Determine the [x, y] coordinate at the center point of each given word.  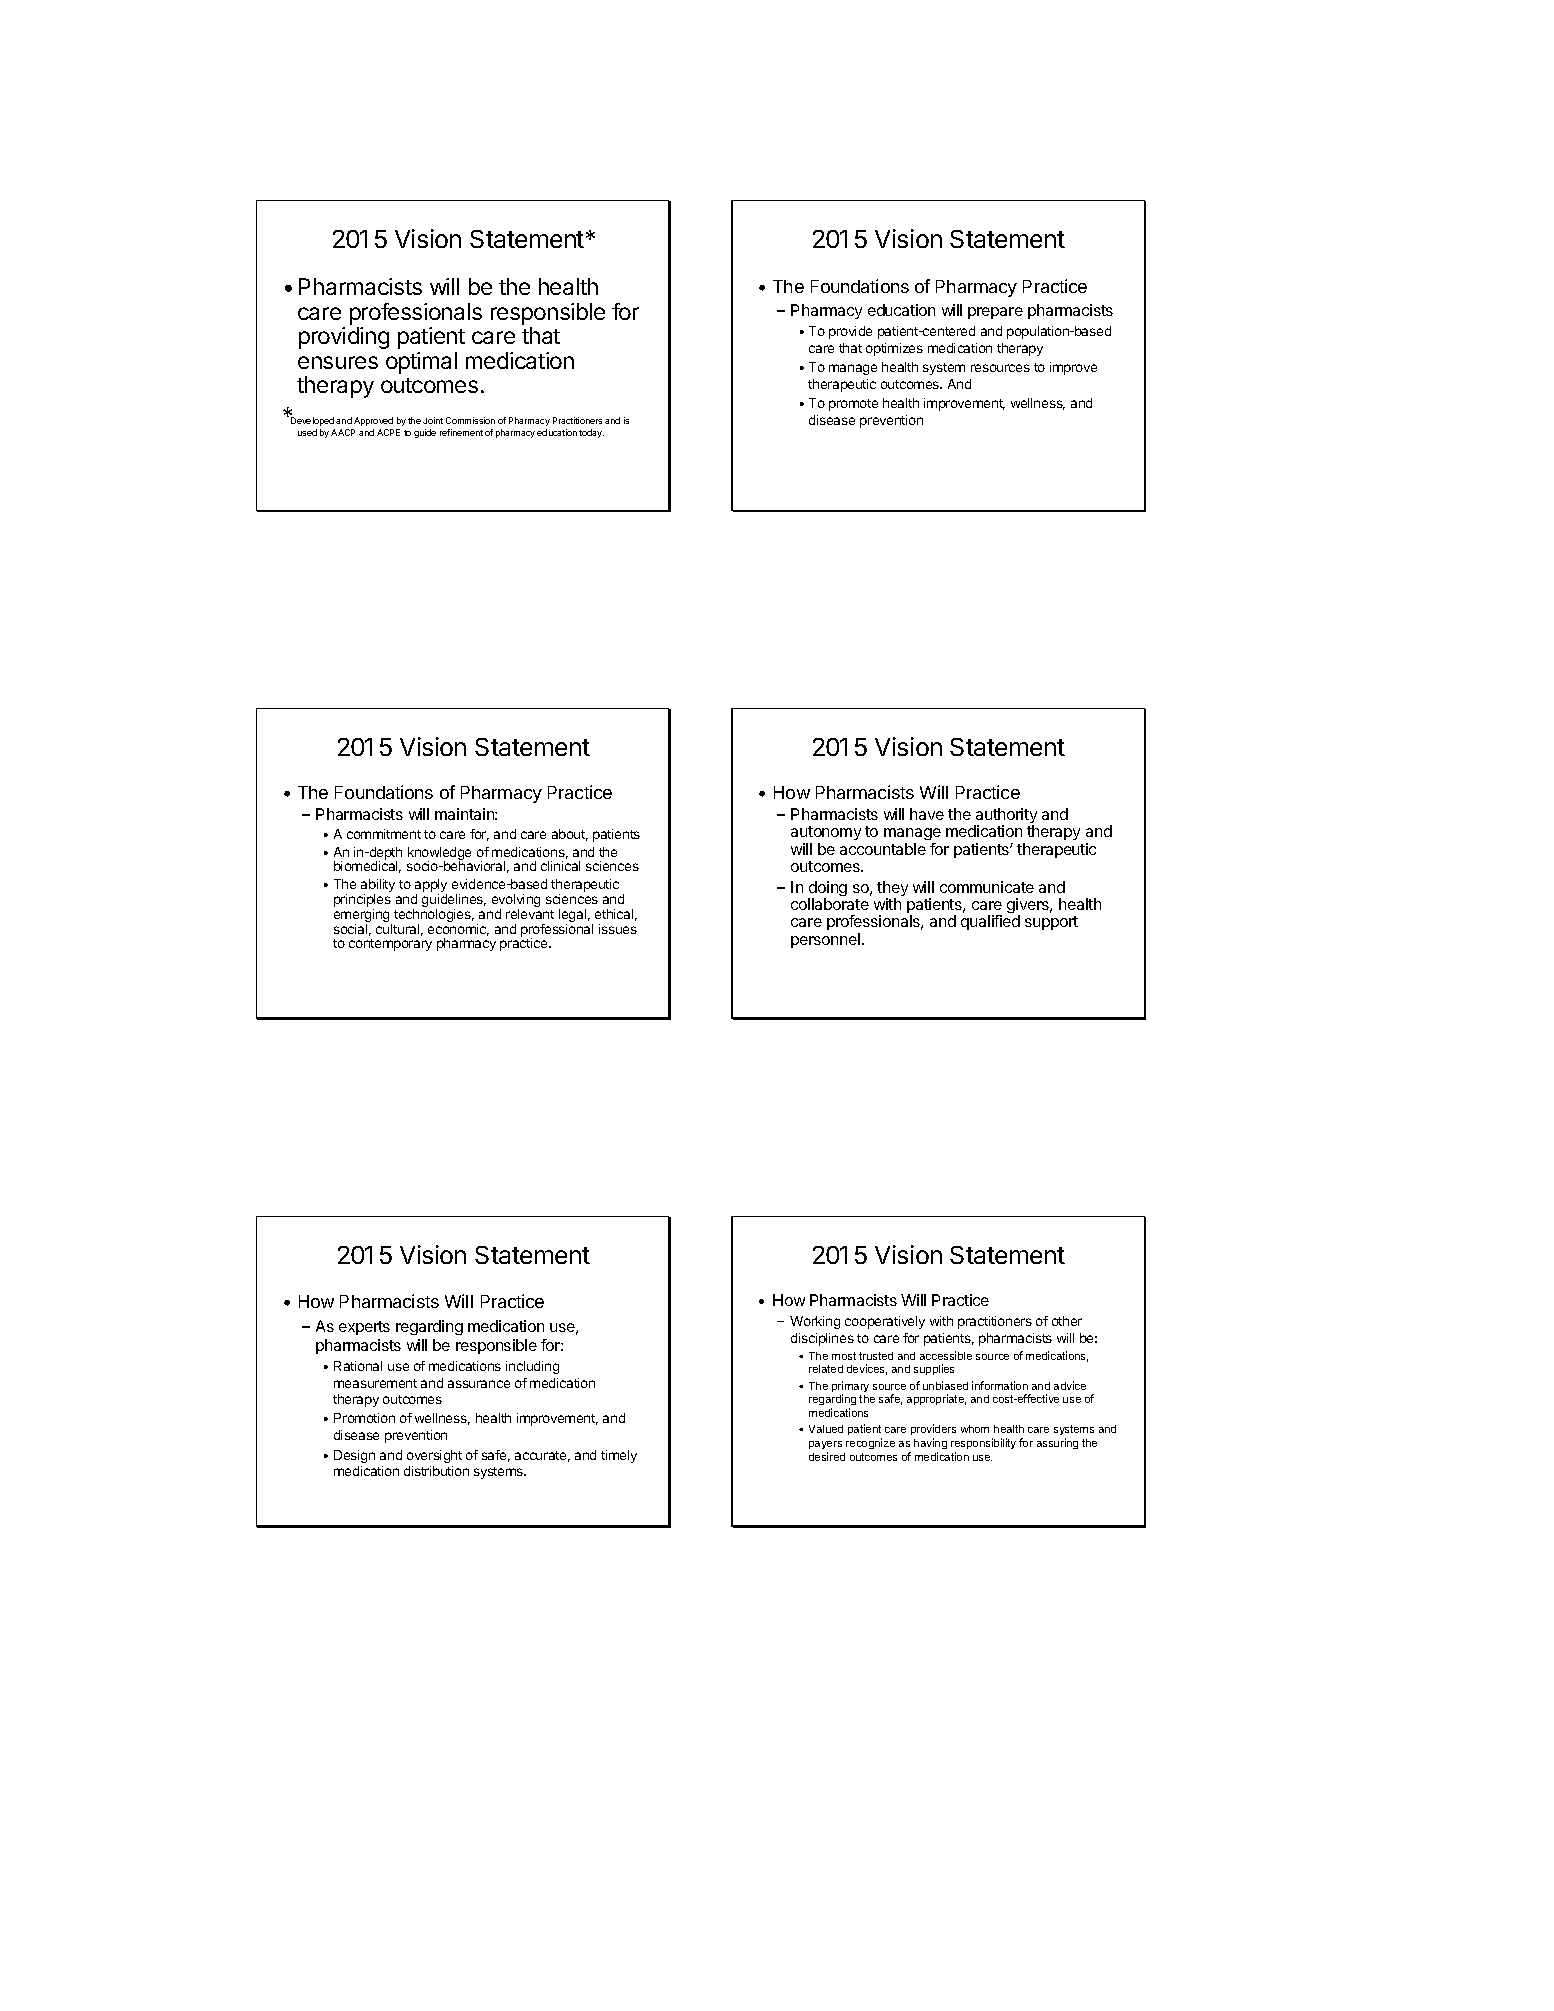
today [591, 433]
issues [618, 929]
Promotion [364, 1418]
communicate [987, 887]
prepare [995, 313]
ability [378, 887]
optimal [421, 363]
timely [619, 1456]
